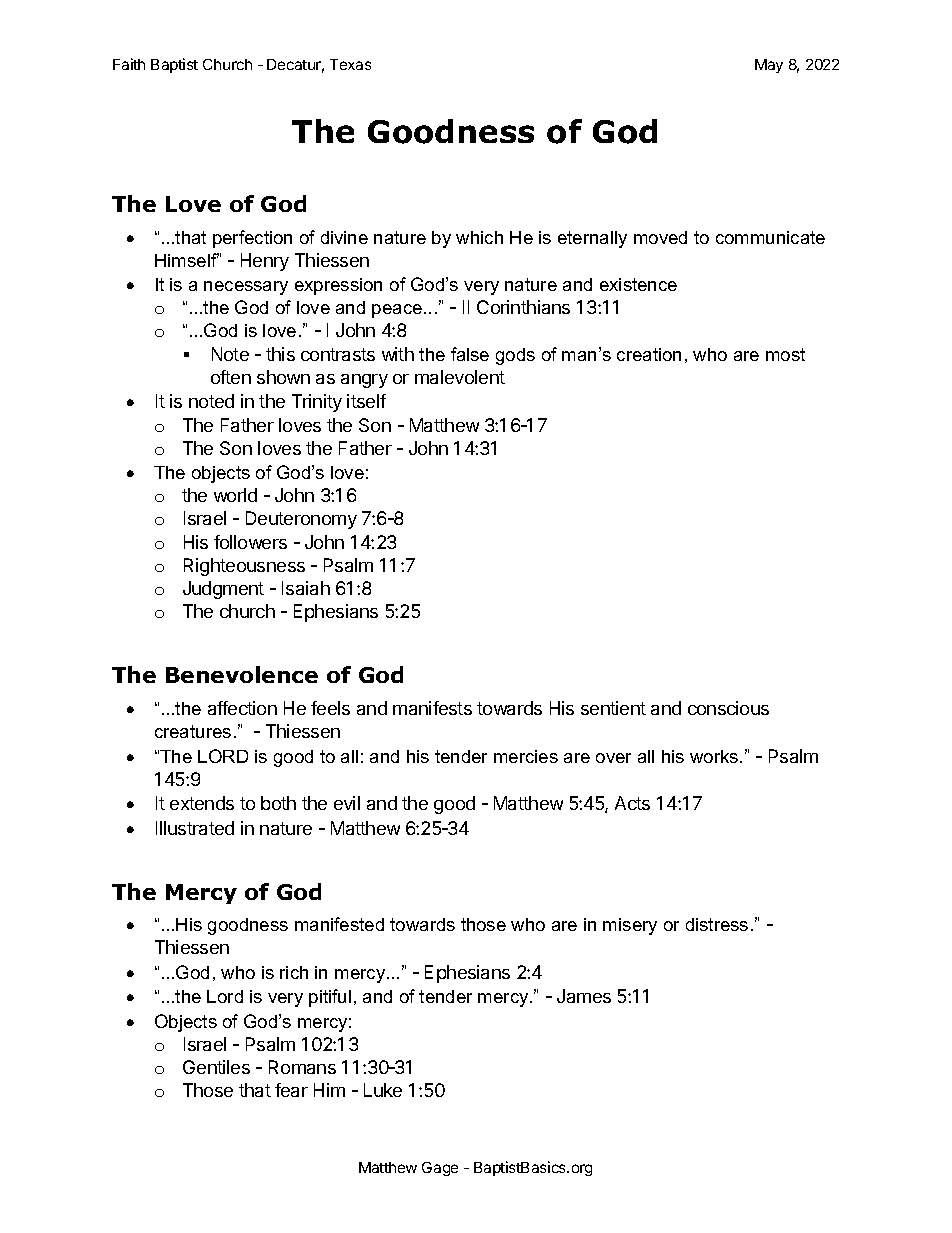 This document has width=952, height=1233. I want to click on Faith, so click(129, 64).
